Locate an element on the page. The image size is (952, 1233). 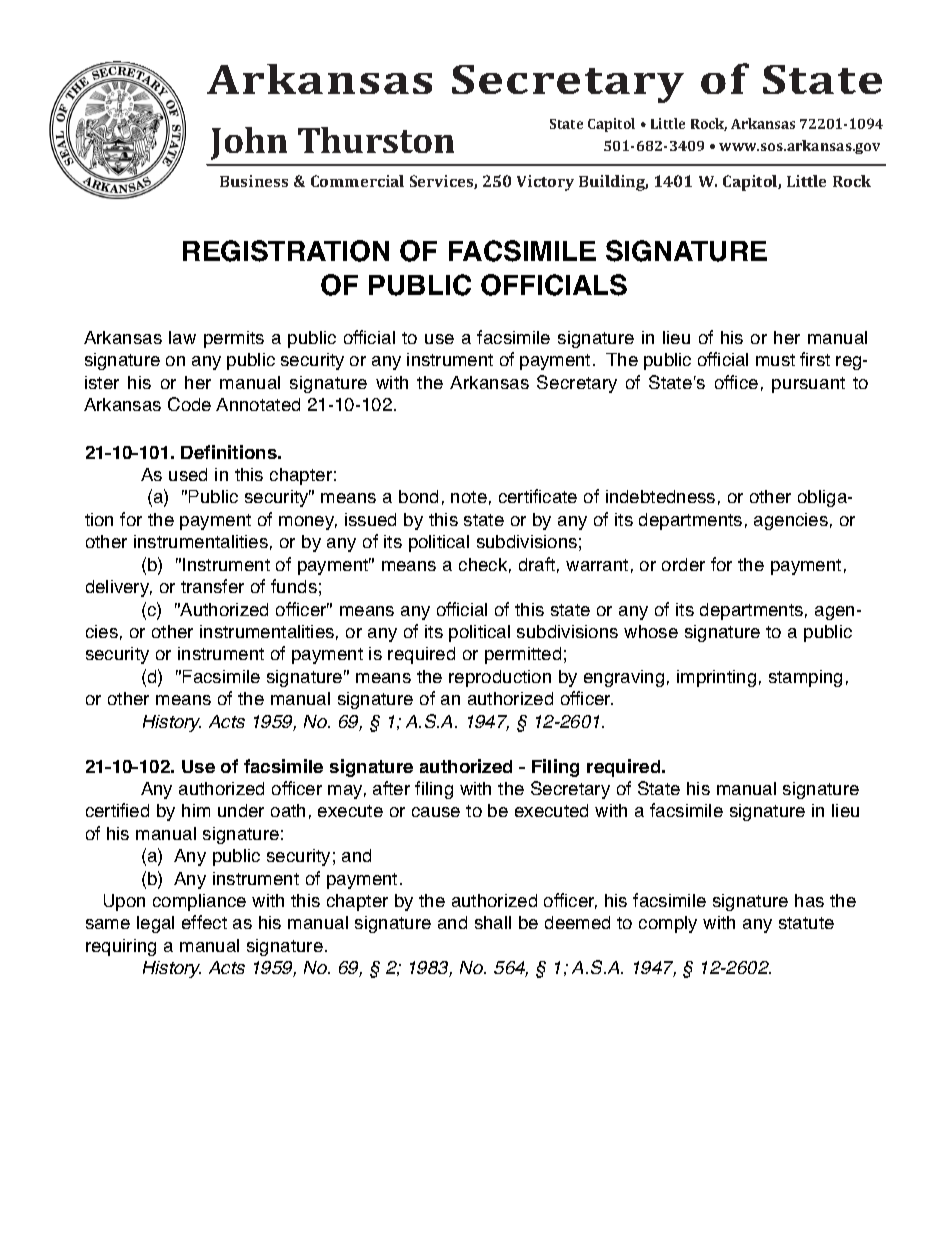
imprinting is located at coordinates (716, 678).
